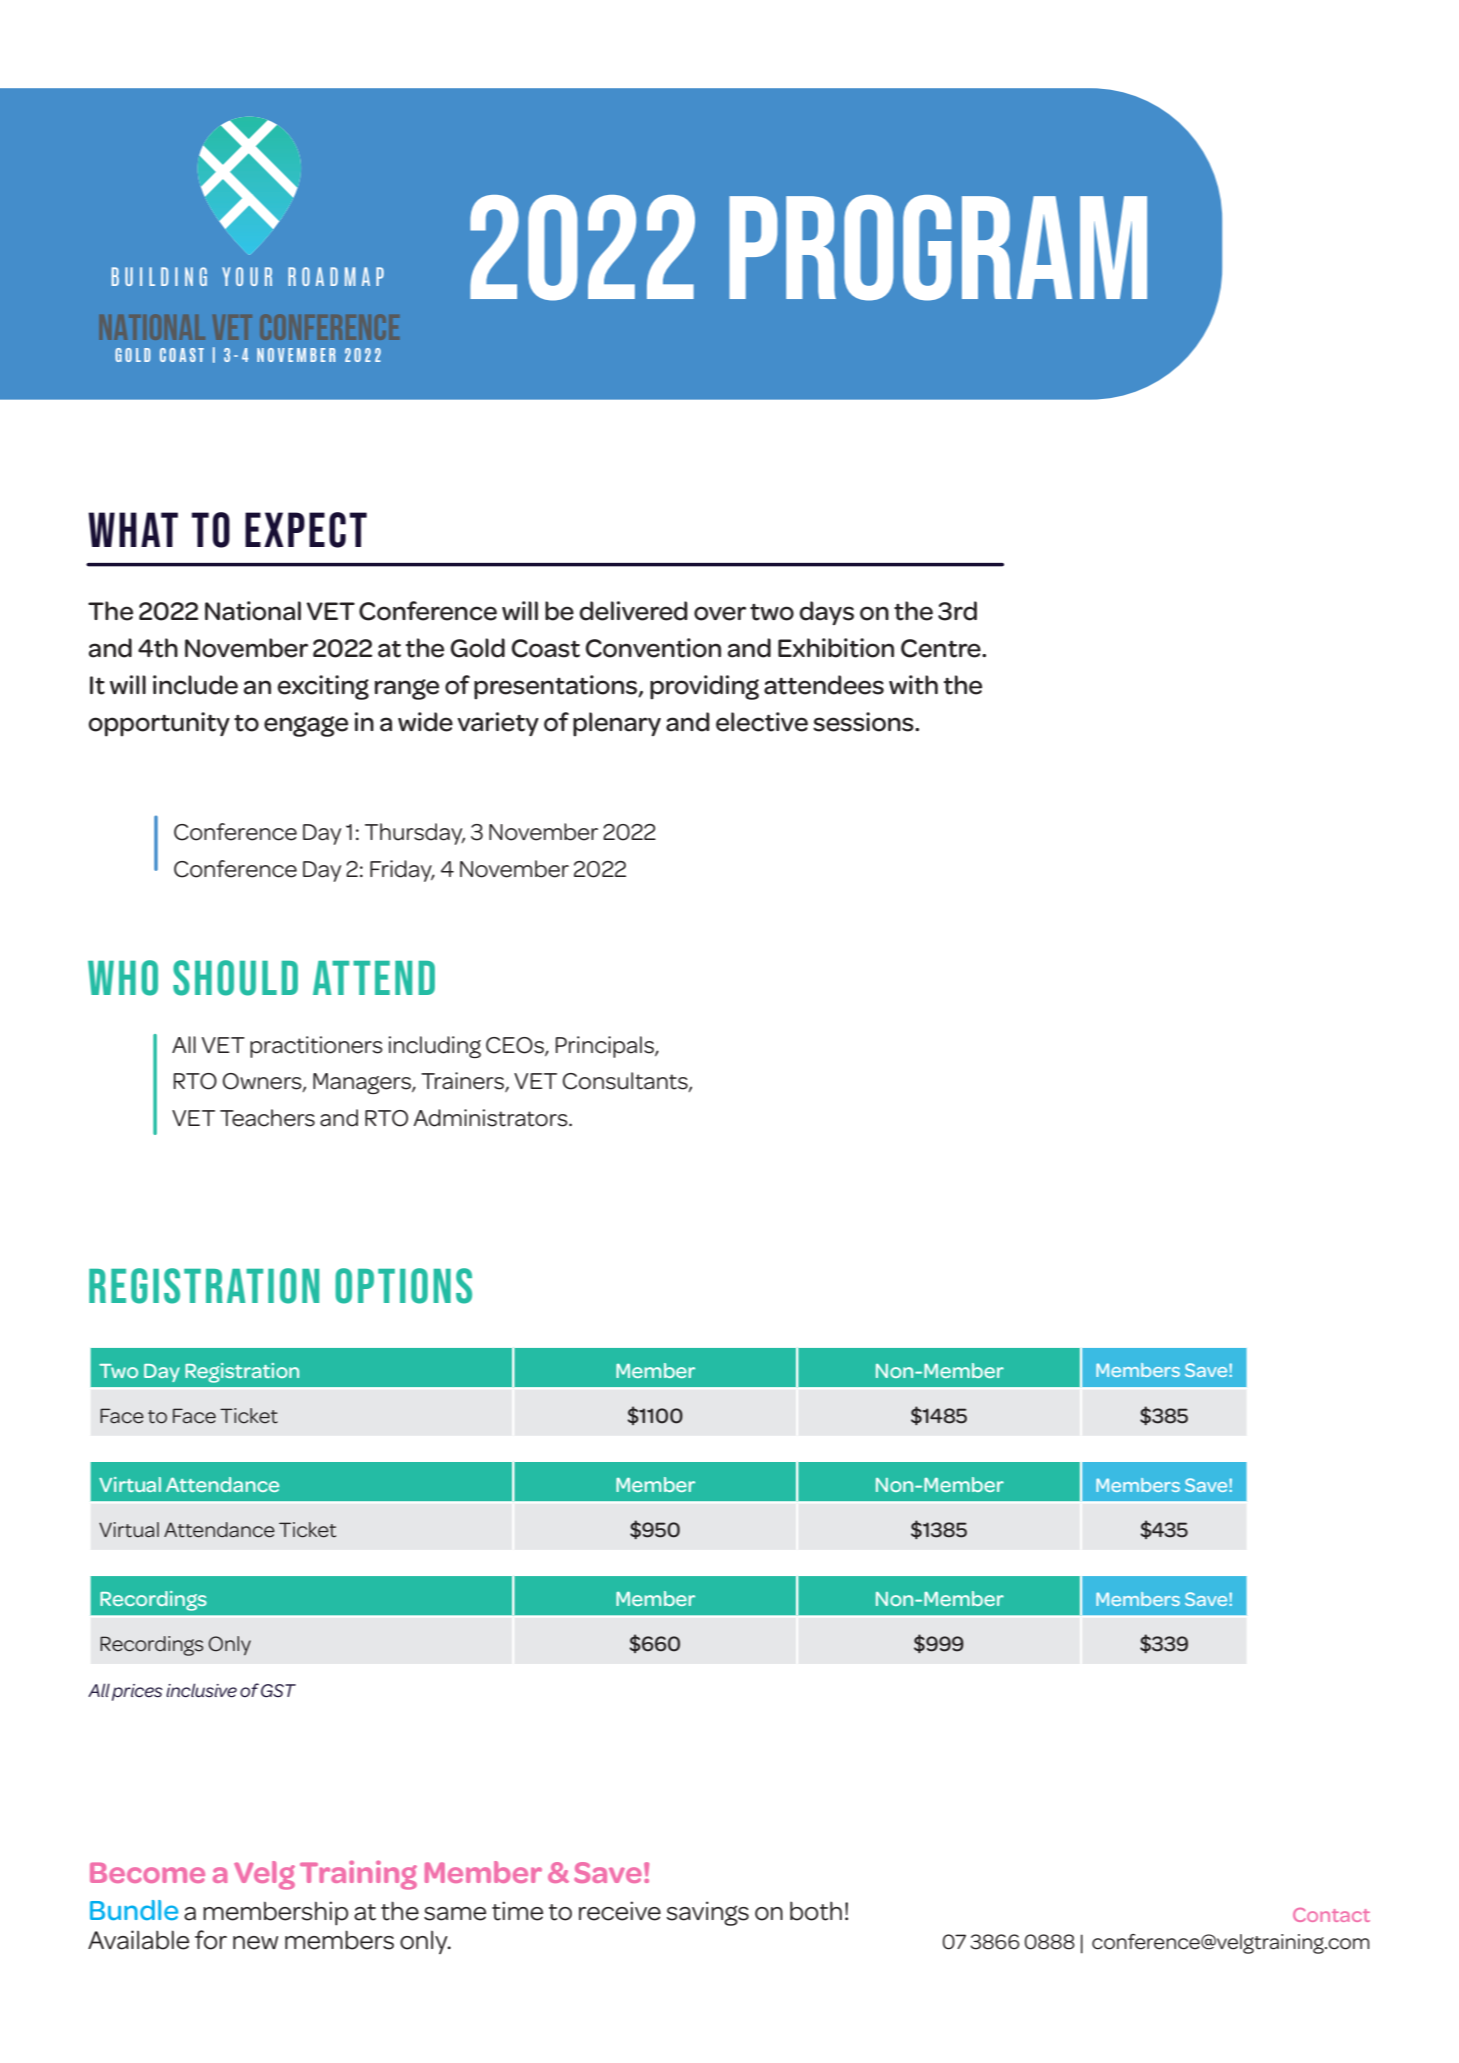 This screenshot has width=1459, height=2063. Describe the element at coordinates (403, 1286) in the screenshot. I see `OPTIONS` at that location.
